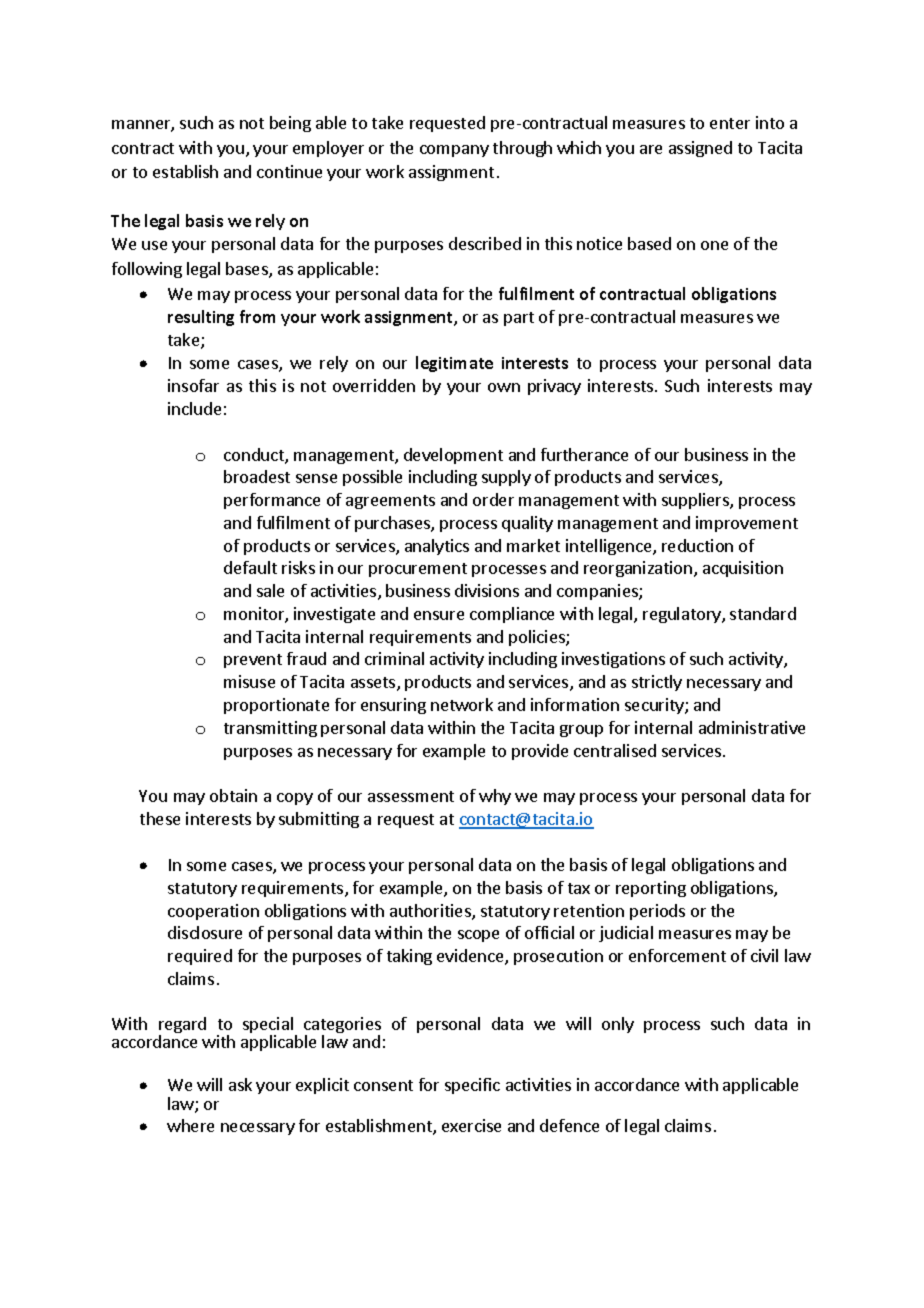 This screenshot has width=924, height=1308. I want to click on assigned, so click(700, 149).
